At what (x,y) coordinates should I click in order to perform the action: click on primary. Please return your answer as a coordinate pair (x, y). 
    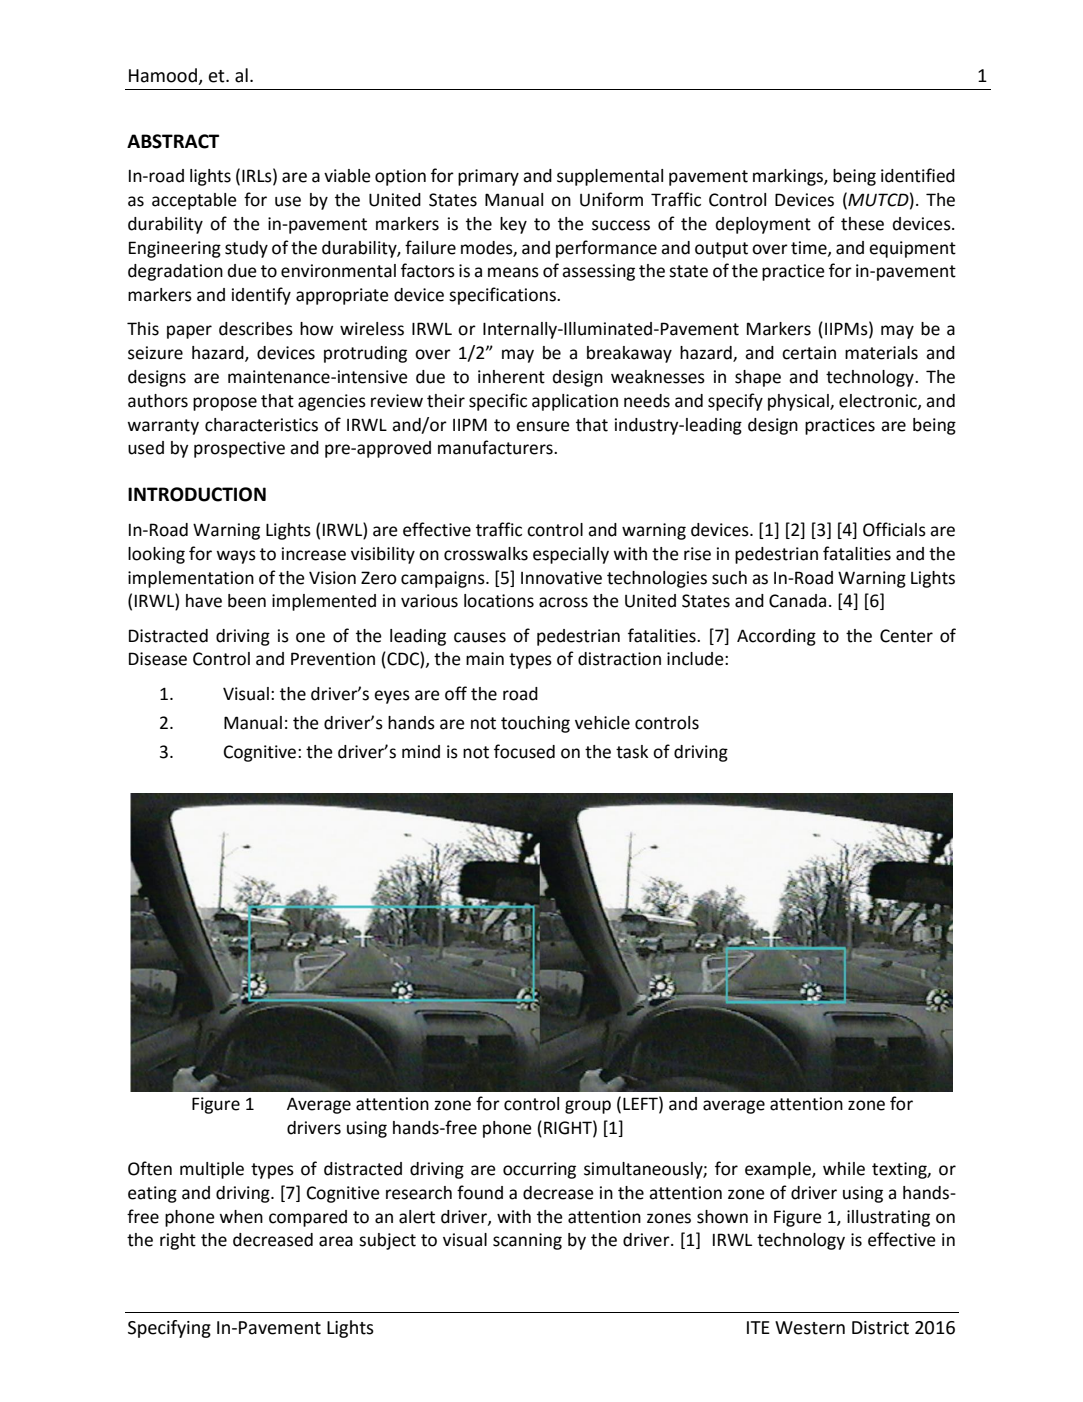
    Looking at the image, I should click on (488, 177).
